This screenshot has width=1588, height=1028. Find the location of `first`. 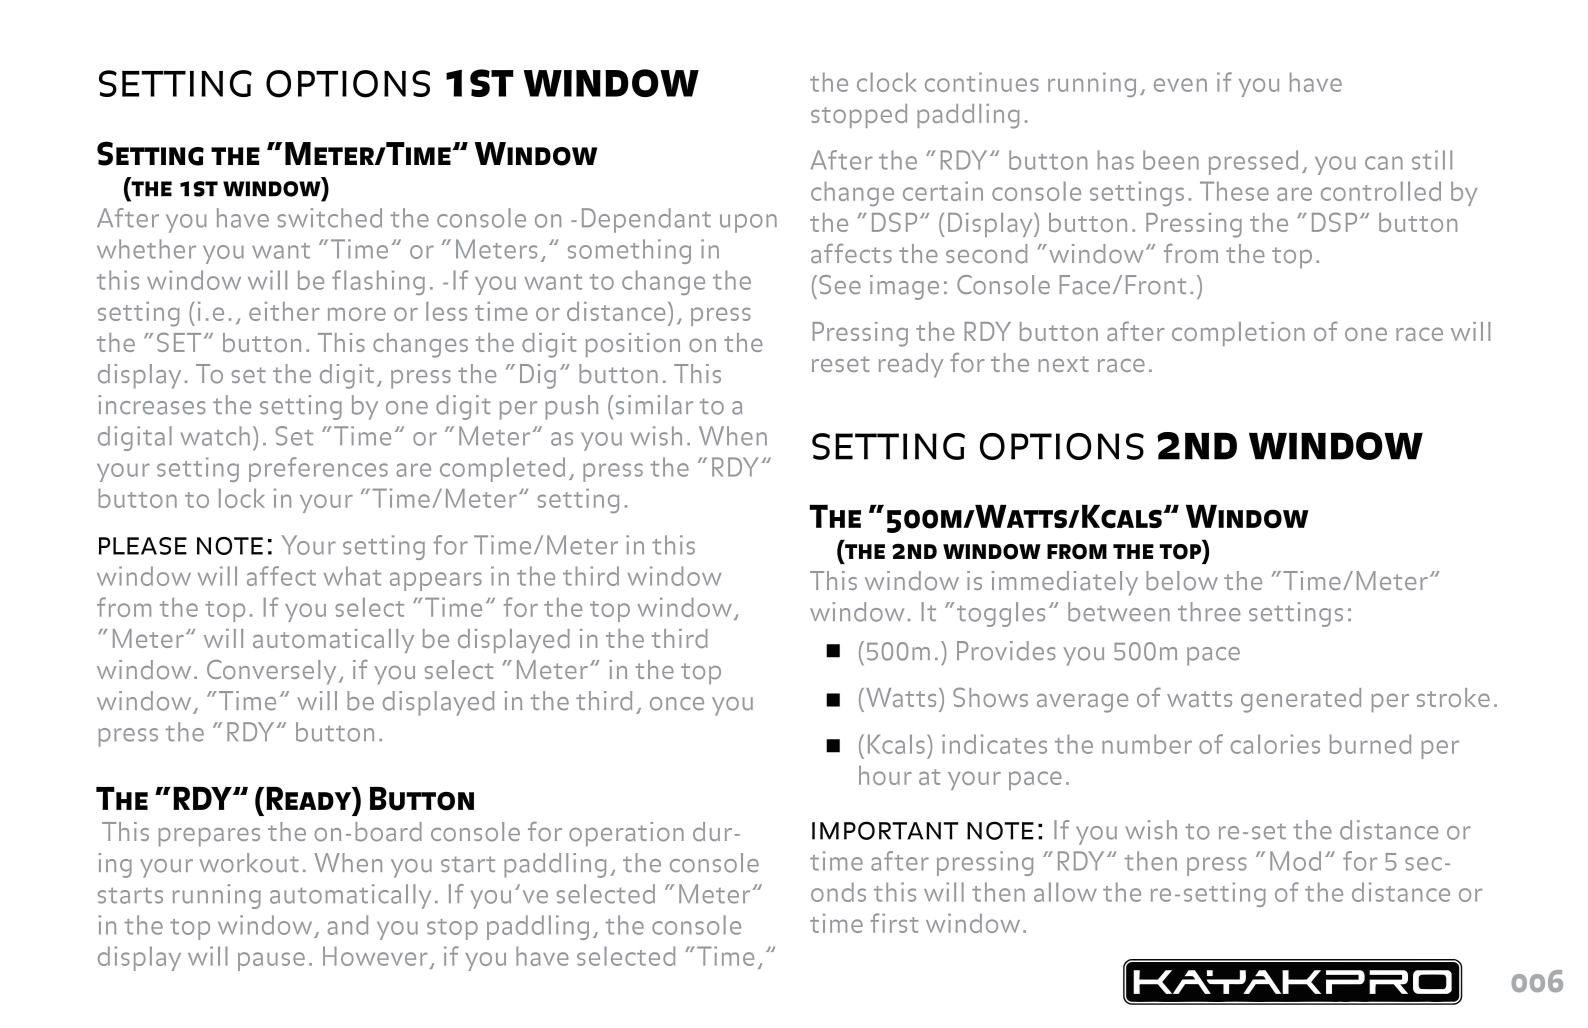

first is located at coordinates (894, 923).
